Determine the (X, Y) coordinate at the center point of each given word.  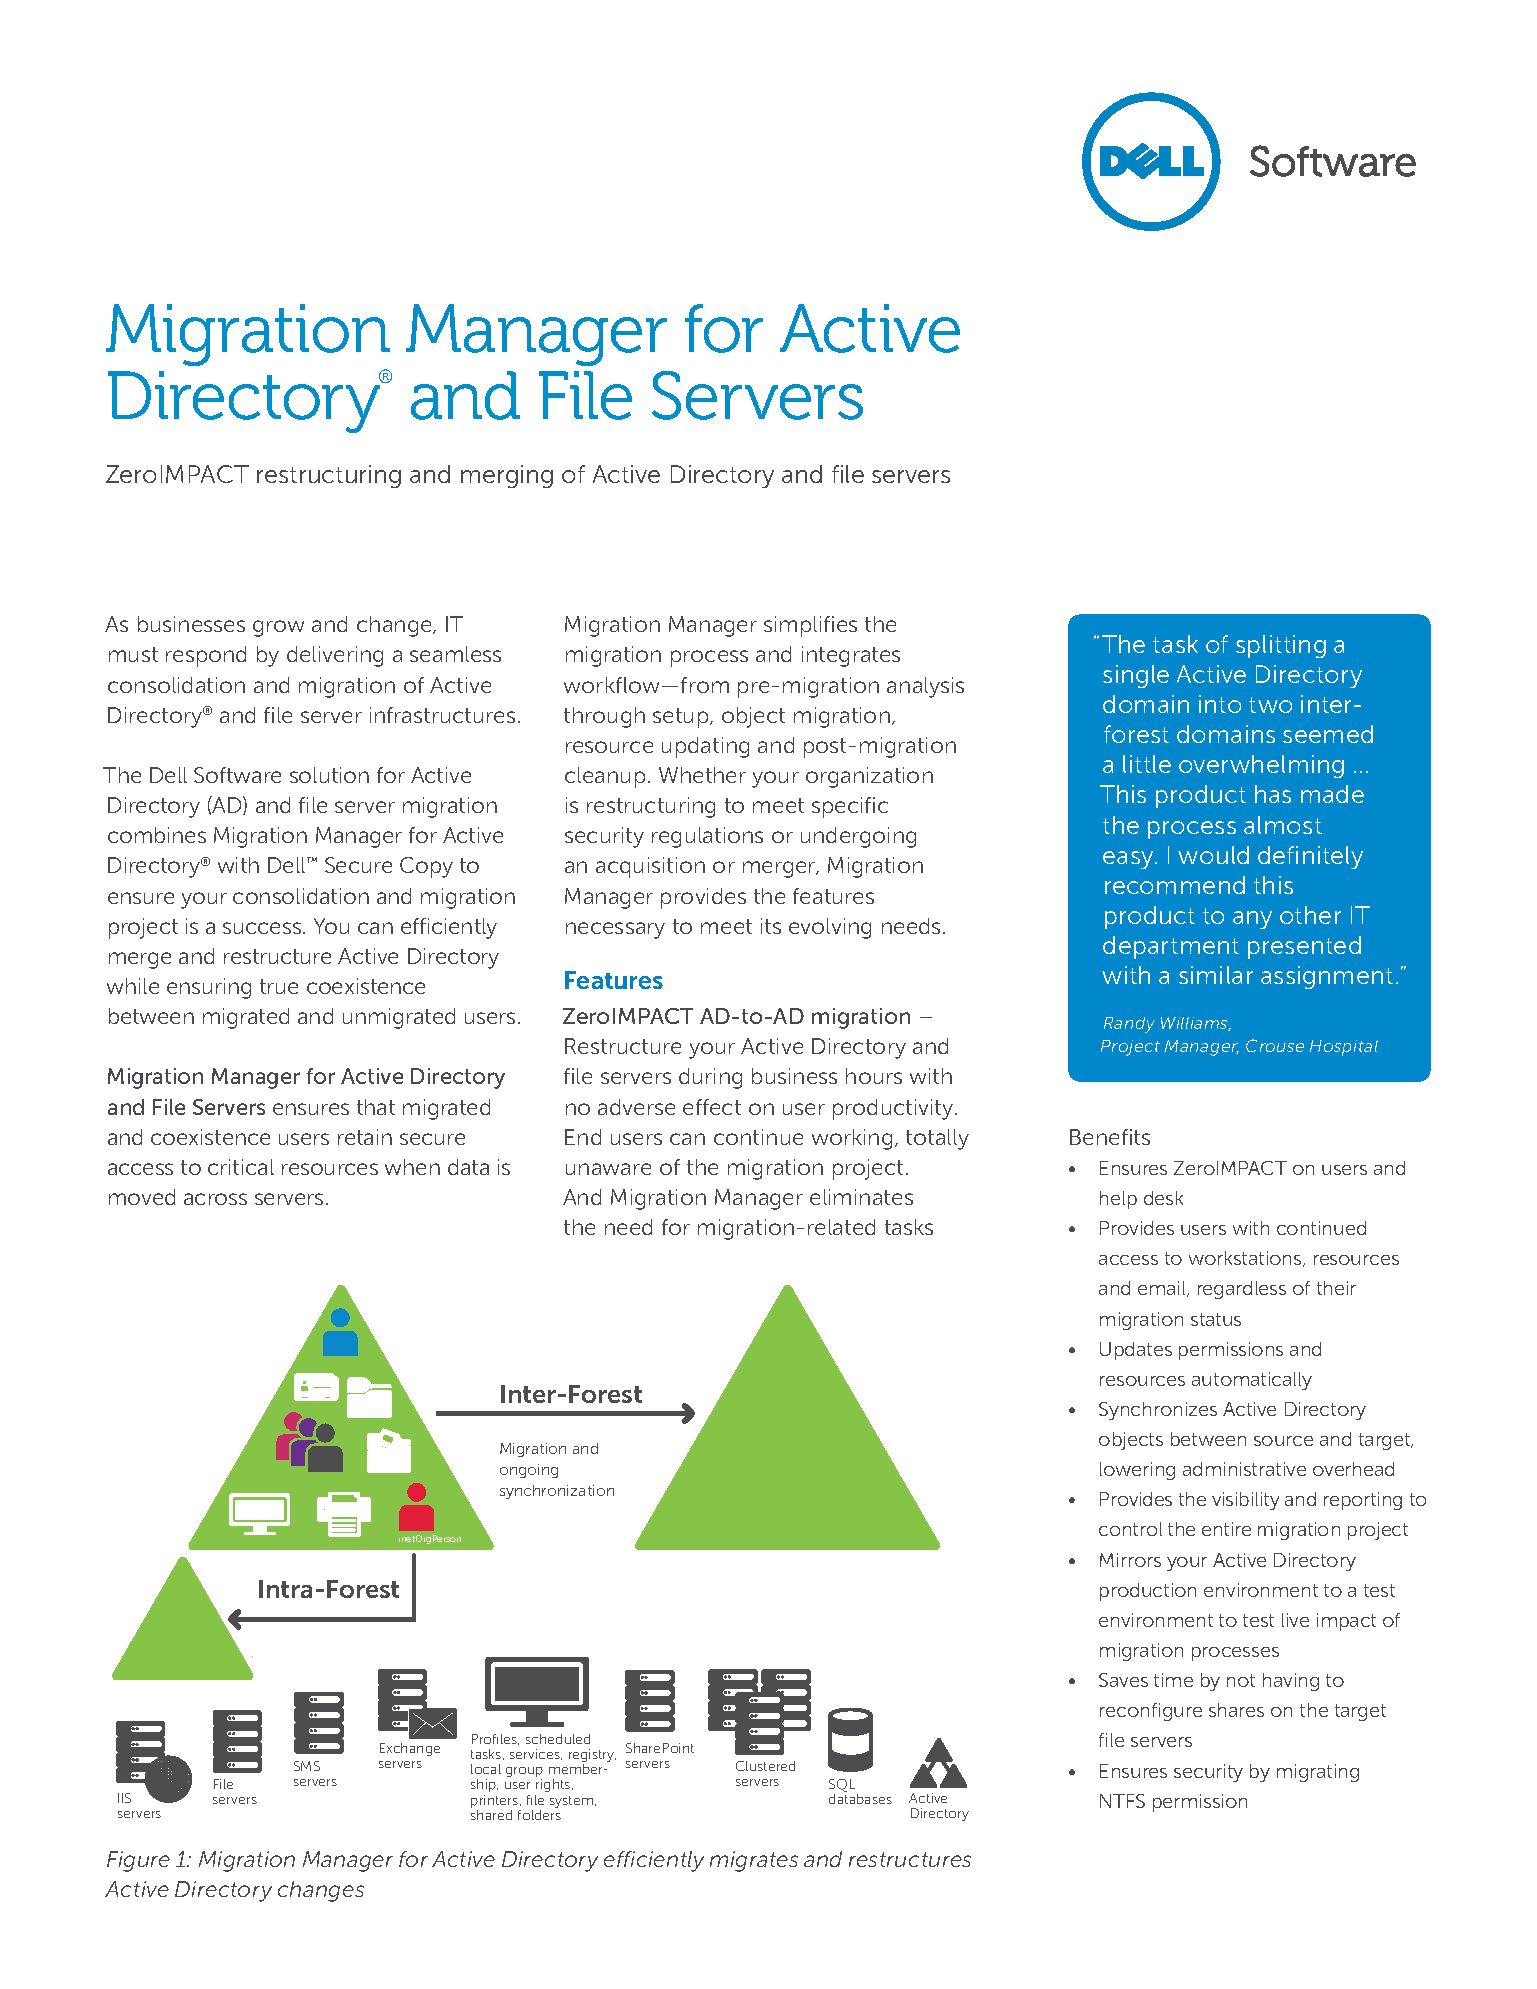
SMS (307, 1766)
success (262, 928)
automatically (1252, 1381)
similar (1216, 975)
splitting (1281, 646)
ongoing (529, 1471)
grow (278, 628)
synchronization (557, 1492)
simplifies (810, 626)
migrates (754, 1861)
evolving (830, 928)
